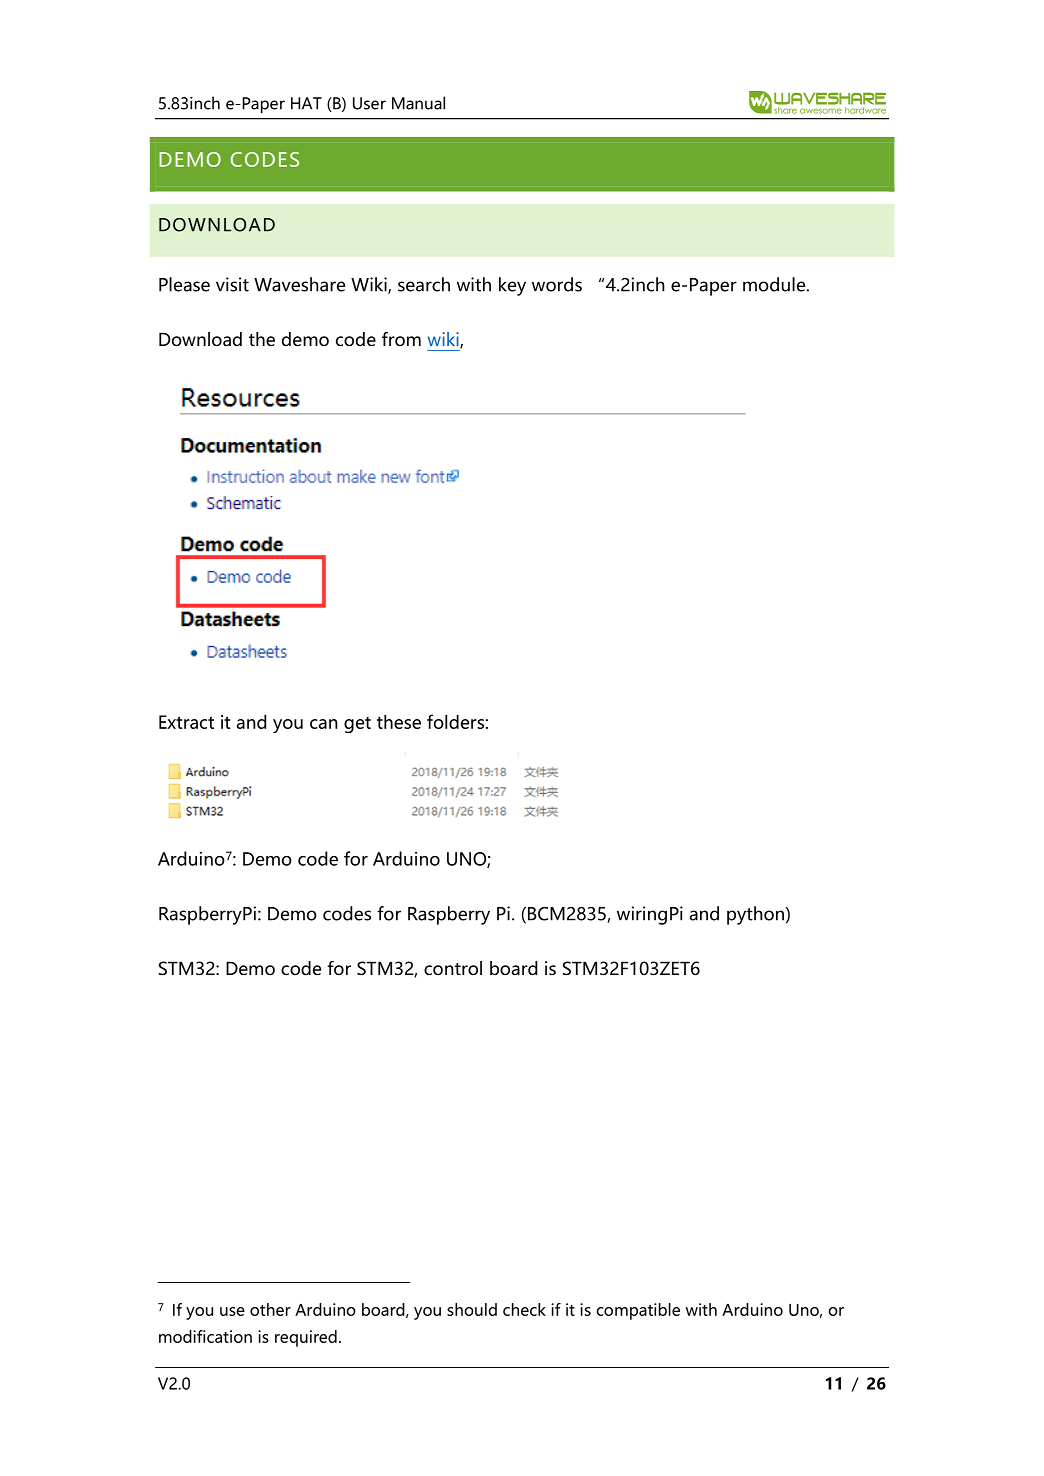 The width and height of the screenshot is (1044, 1476). Describe the element at coordinates (638, 1311) in the screenshot. I see `compatible` at that location.
